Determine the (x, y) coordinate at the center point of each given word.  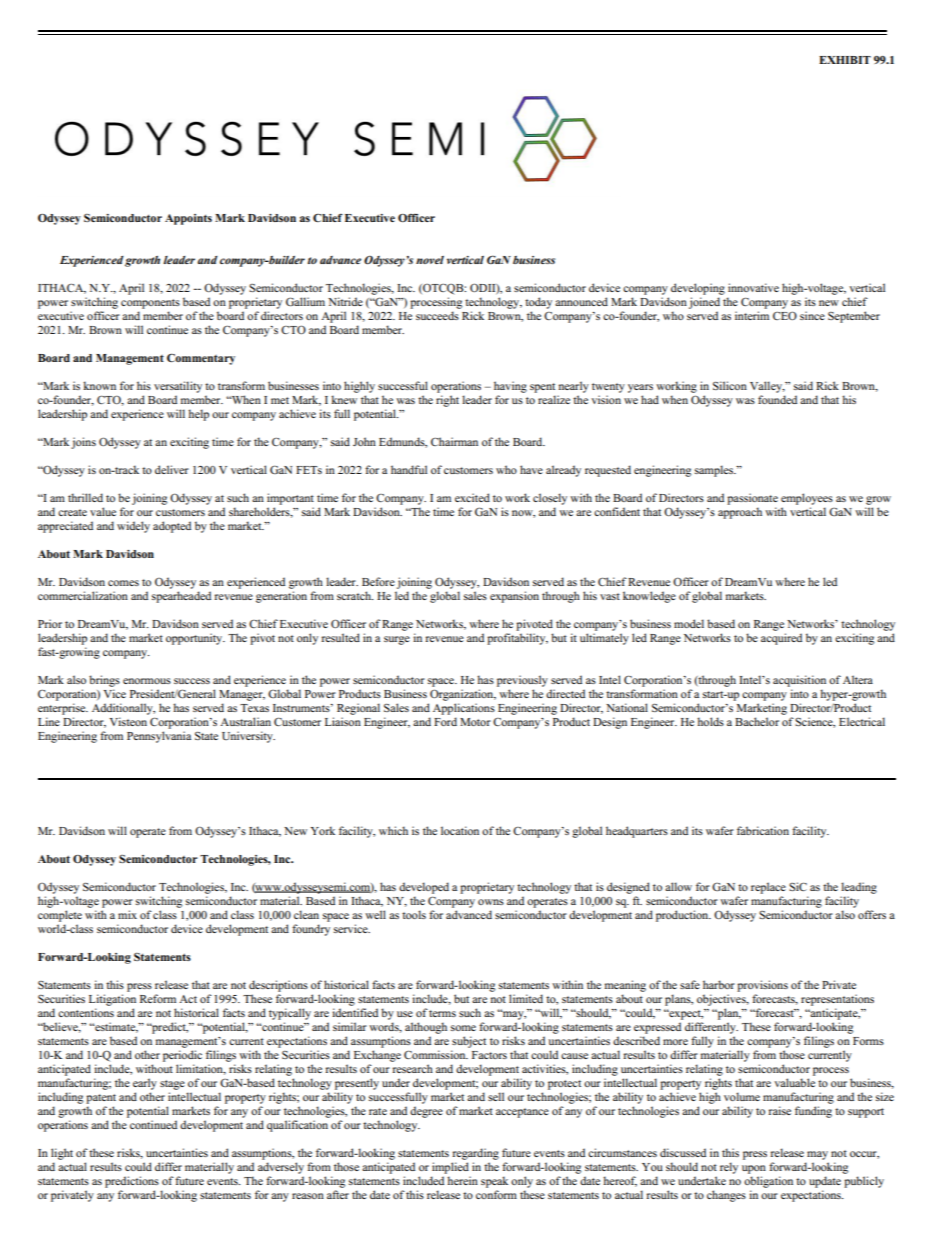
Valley (767, 387)
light (62, 1154)
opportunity (195, 639)
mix (127, 914)
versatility (178, 387)
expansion (514, 597)
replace (768, 888)
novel (430, 260)
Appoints (188, 219)
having (510, 387)
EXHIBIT (845, 60)
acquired (781, 639)
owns (491, 902)
